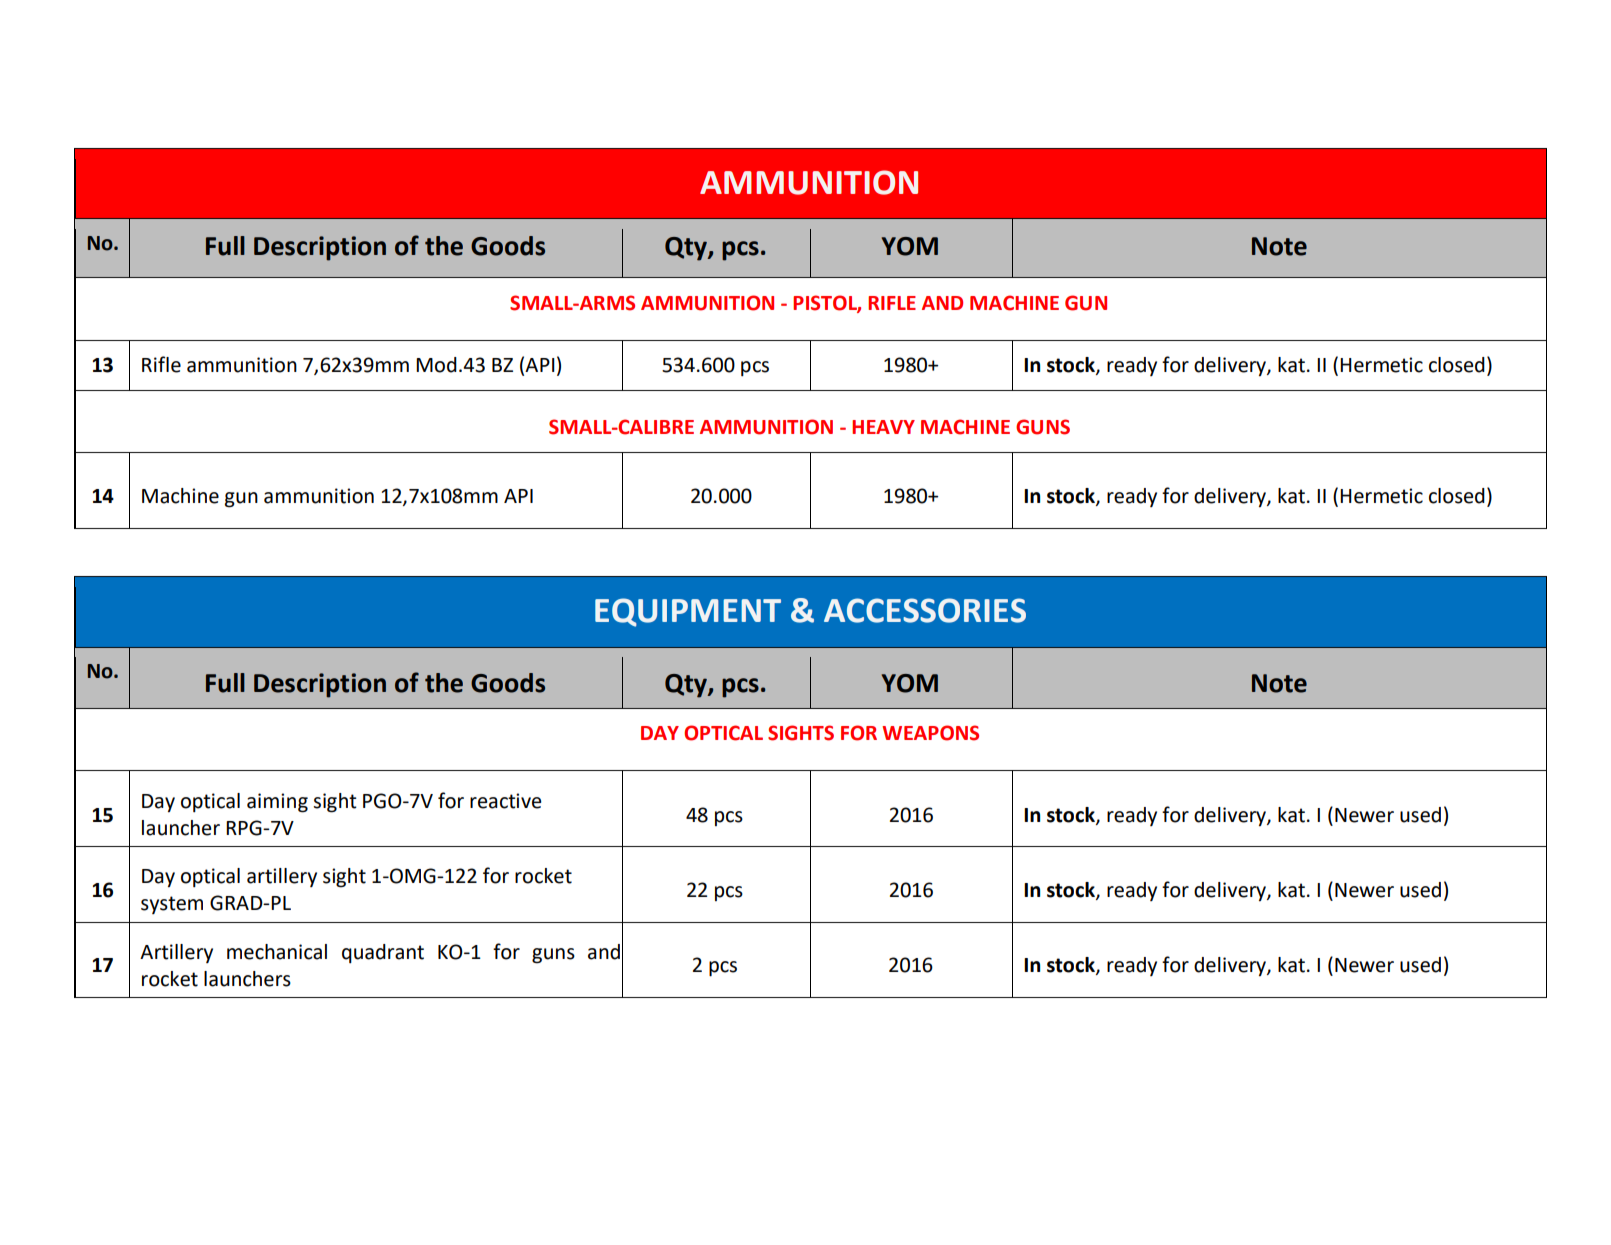 Image resolution: width=1611 pixels, height=1245 pixels. I want to click on HEAVY, so click(883, 427).
